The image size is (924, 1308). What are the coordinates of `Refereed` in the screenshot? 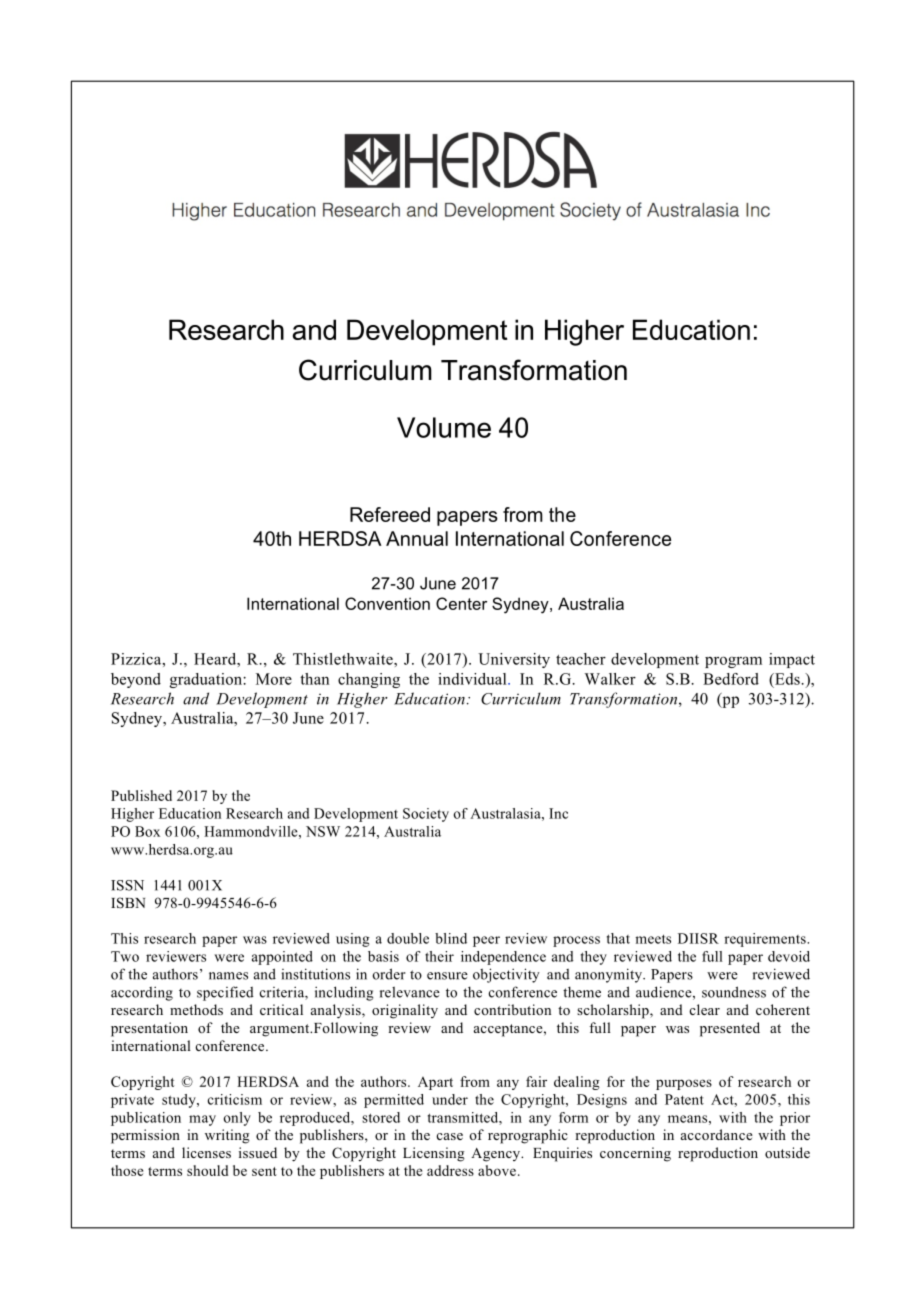 It's located at (390, 514).
